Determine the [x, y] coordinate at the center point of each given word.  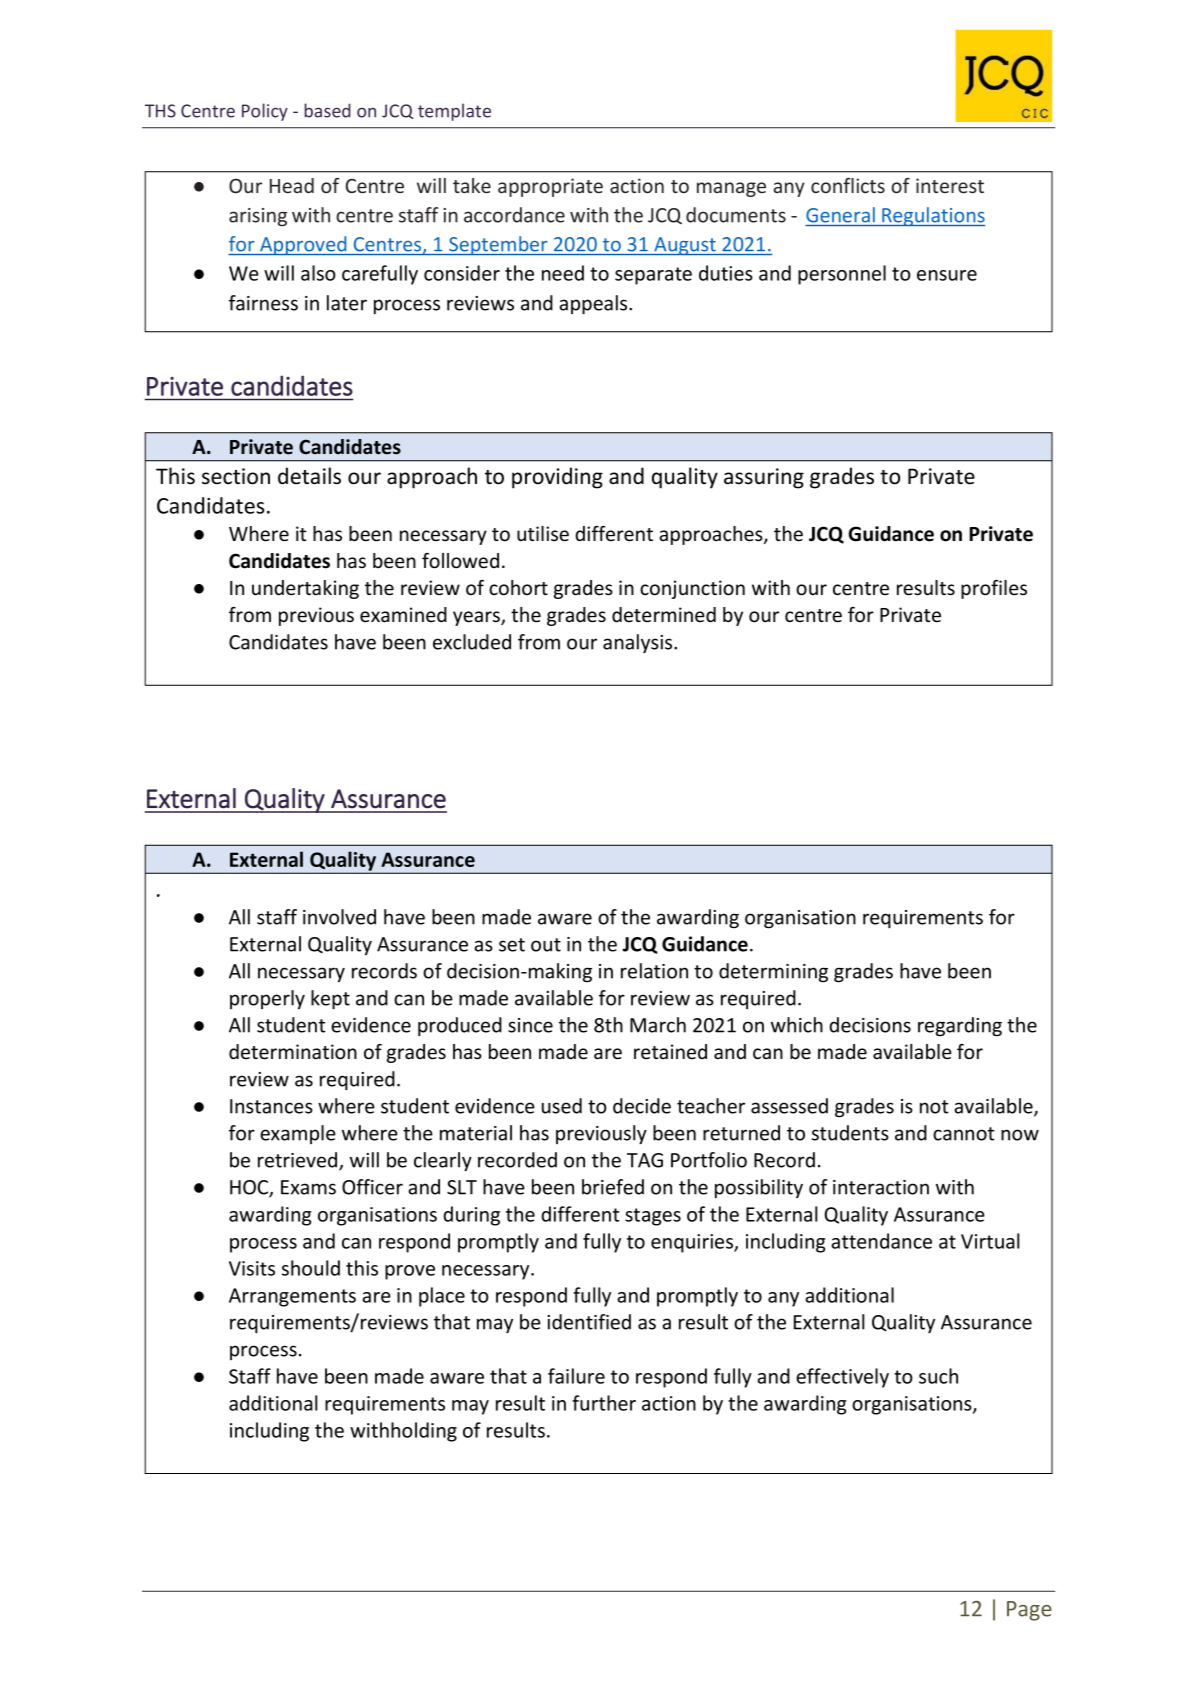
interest [950, 185]
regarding [960, 1027]
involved [339, 917]
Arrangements [292, 1297]
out [546, 945]
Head [292, 185]
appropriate [550, 187]
